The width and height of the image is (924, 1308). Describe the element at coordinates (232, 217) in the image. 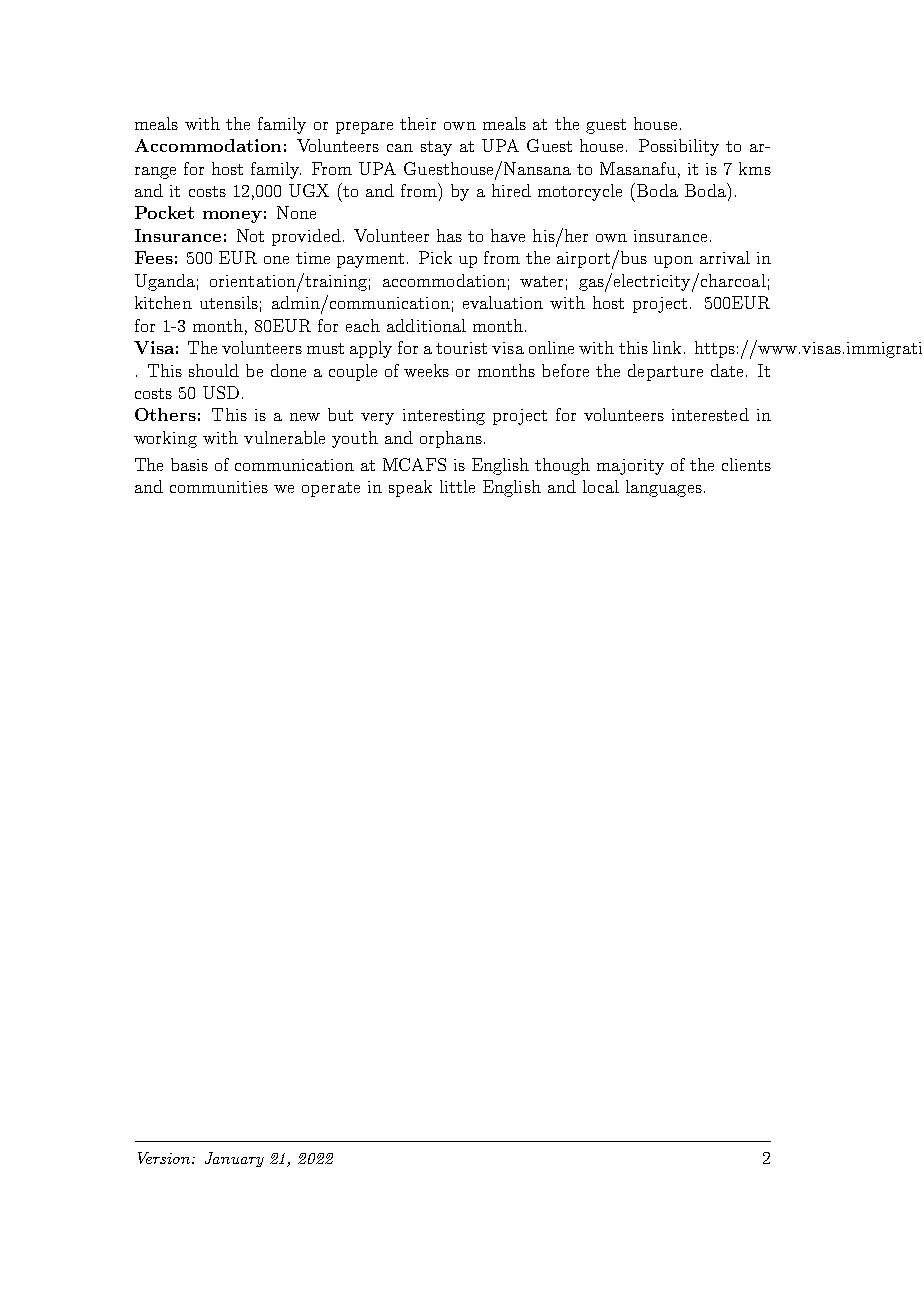

I see `money` at that location.
